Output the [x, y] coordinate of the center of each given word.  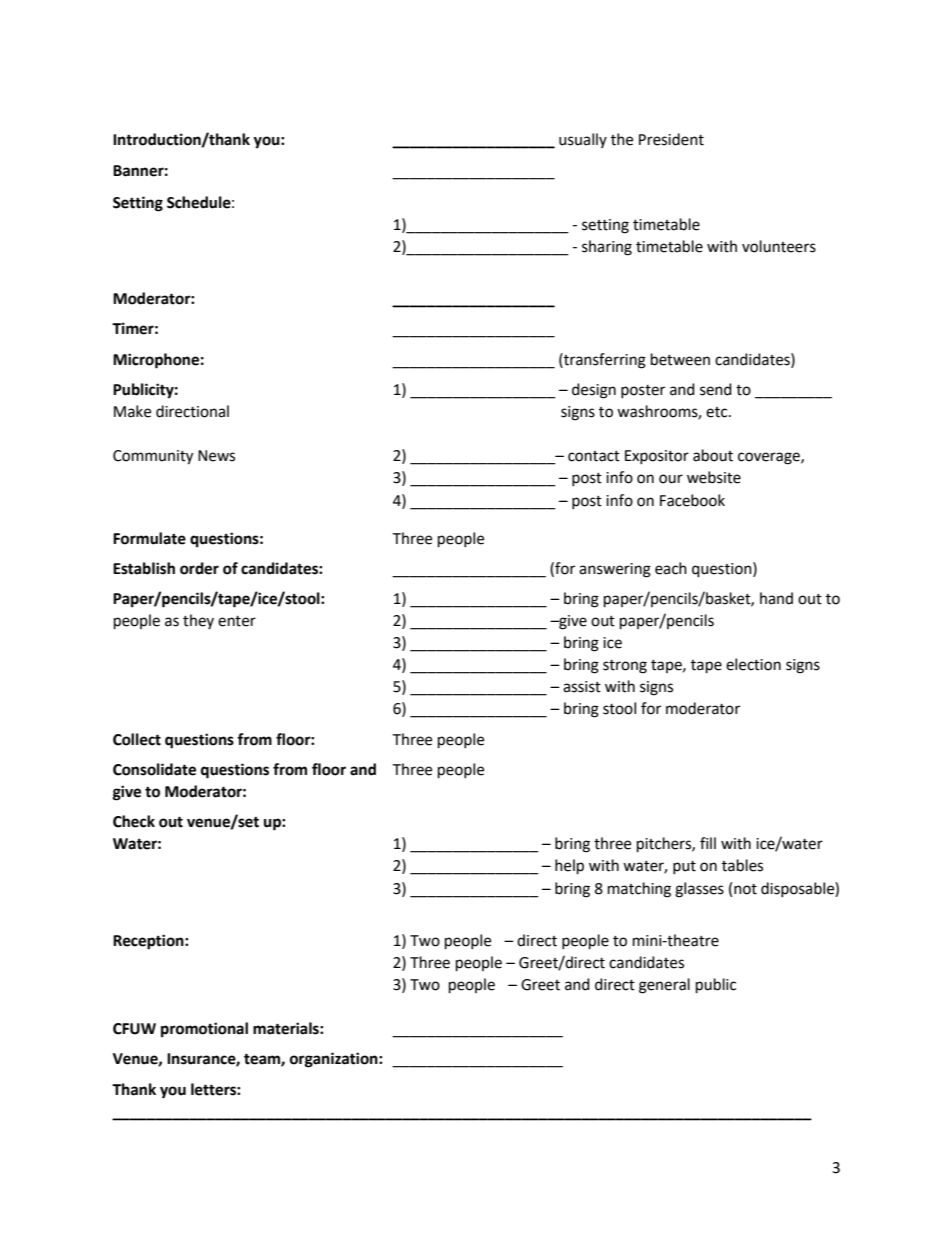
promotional [204, 1030]
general [664, 986]
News [216, 456]
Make [132, 411]
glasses [699, 890]
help [569, 867]
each [671, 568]
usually [583, 140]
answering [615, 570]
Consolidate [154, 769]
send [716, 389]
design [594, 391]
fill [708, 843]
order [199, 568]
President [671, 139]
